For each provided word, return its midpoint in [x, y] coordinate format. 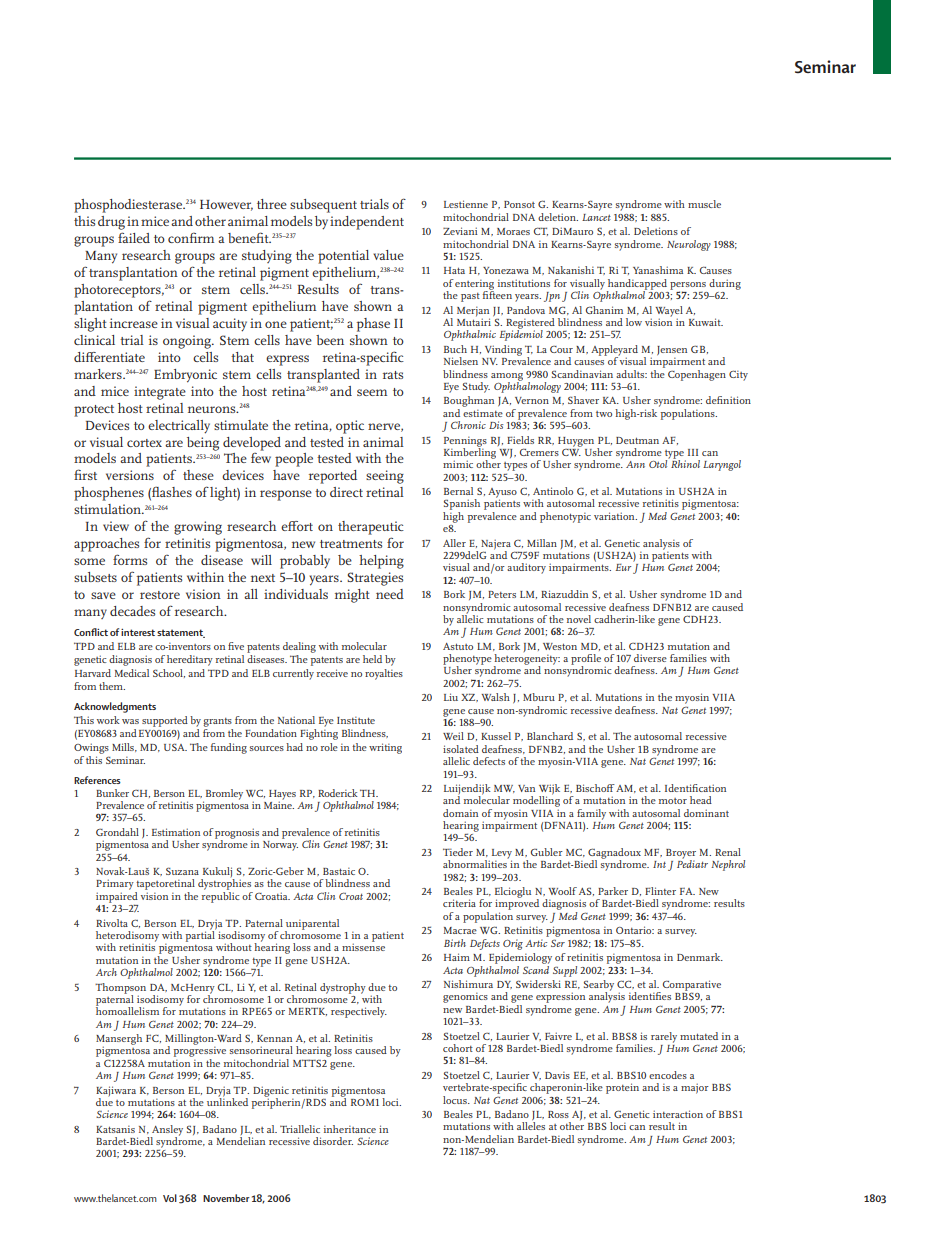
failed [134, 237]
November [226, 1198]
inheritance [350, 1129]
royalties [384, 674]
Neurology [689, 245]
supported [165, 721]
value [388, 255]
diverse [650, 658]
